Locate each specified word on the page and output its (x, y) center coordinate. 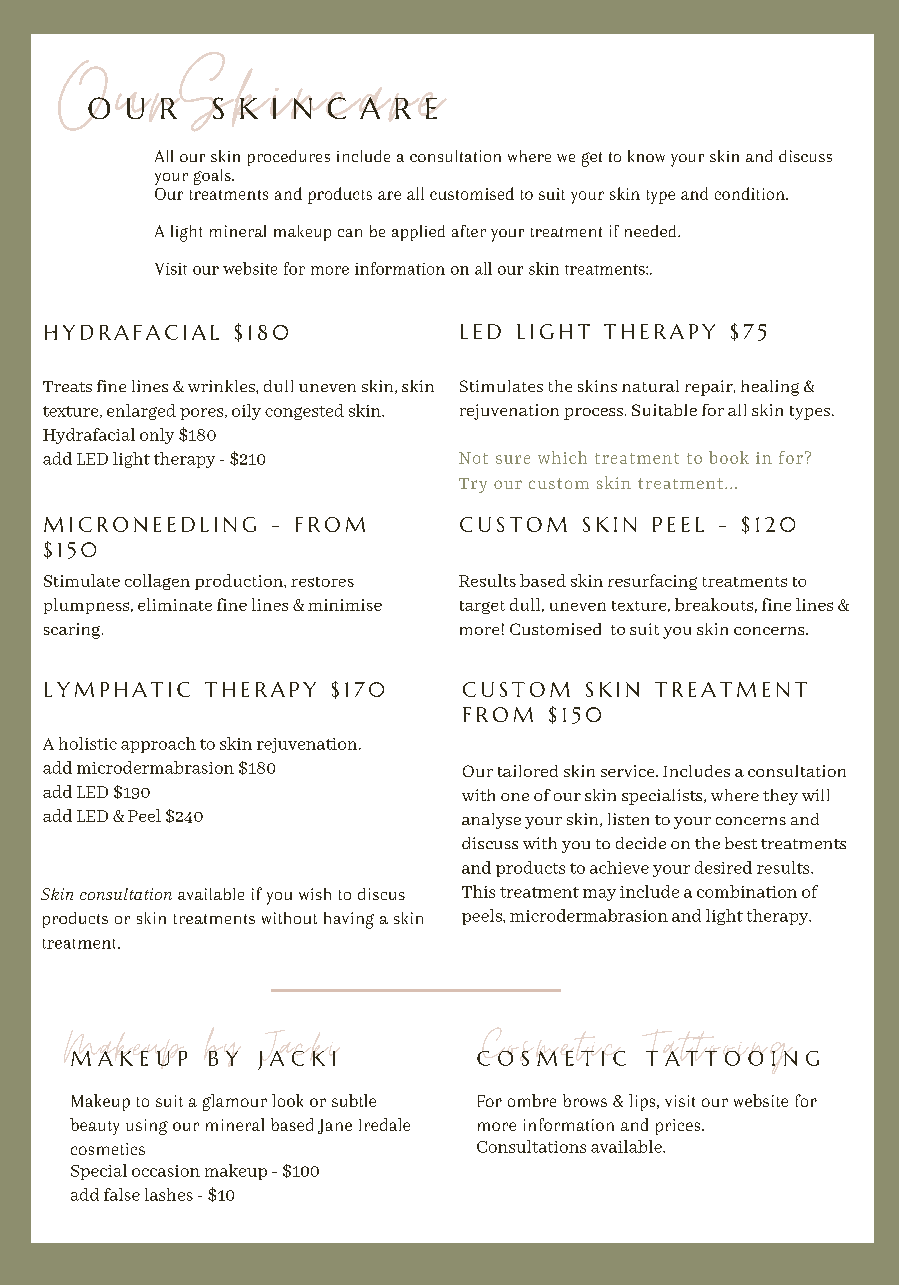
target (482, 607)
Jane (335, 1126)
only (157, 436)
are (389, 195)
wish (315, 894)
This (478, 891)
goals (213, 177)
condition (751, 193)
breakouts (714, 604)
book (729, 457)
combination (747, 891)
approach (158, 745)
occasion (166, 1171)
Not (473, 458)
